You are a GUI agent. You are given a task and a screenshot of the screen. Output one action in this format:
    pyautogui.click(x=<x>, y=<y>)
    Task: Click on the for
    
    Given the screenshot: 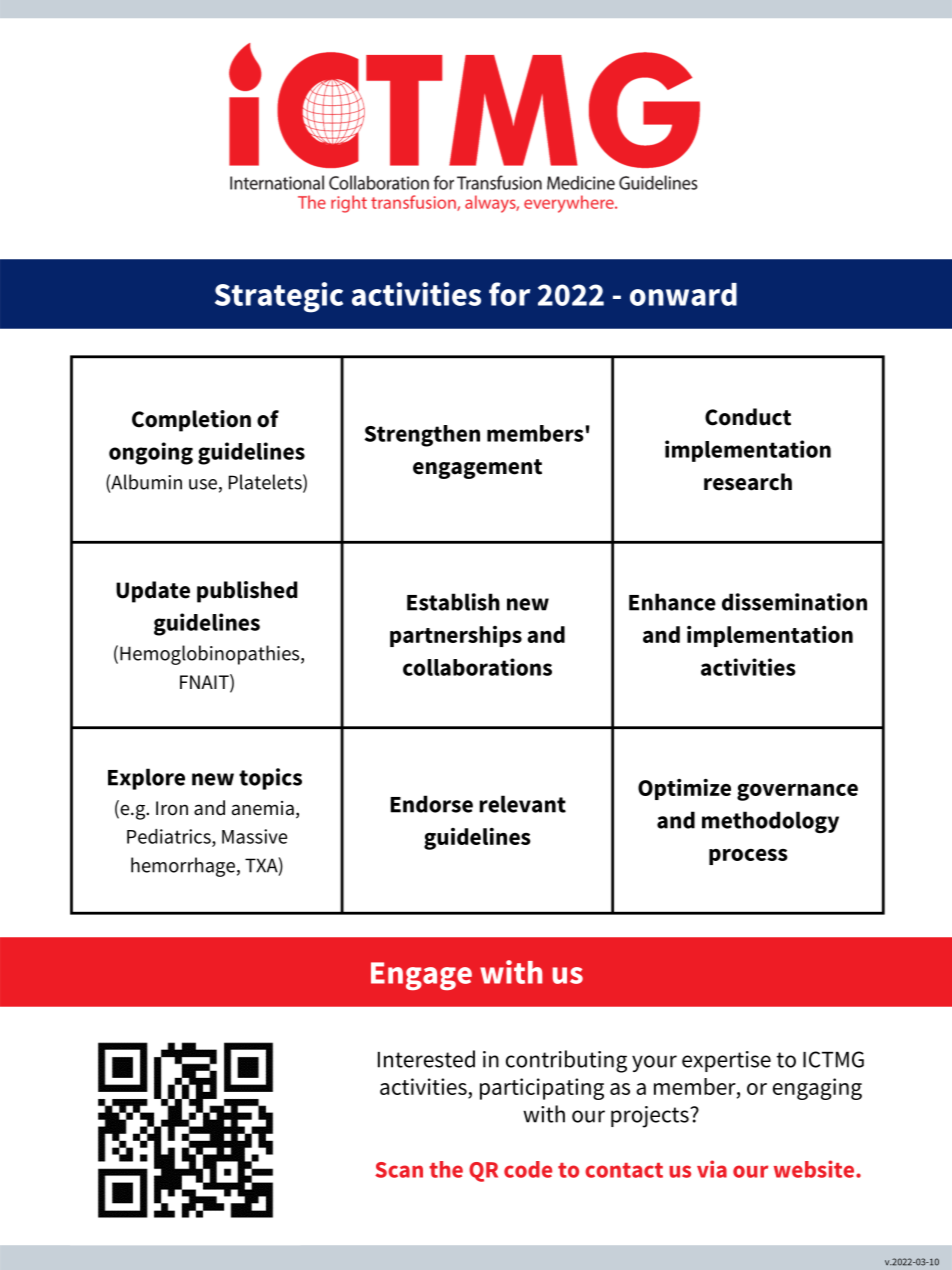 What is the action you would take?
    pyautogui.click(x=509, y=294)
